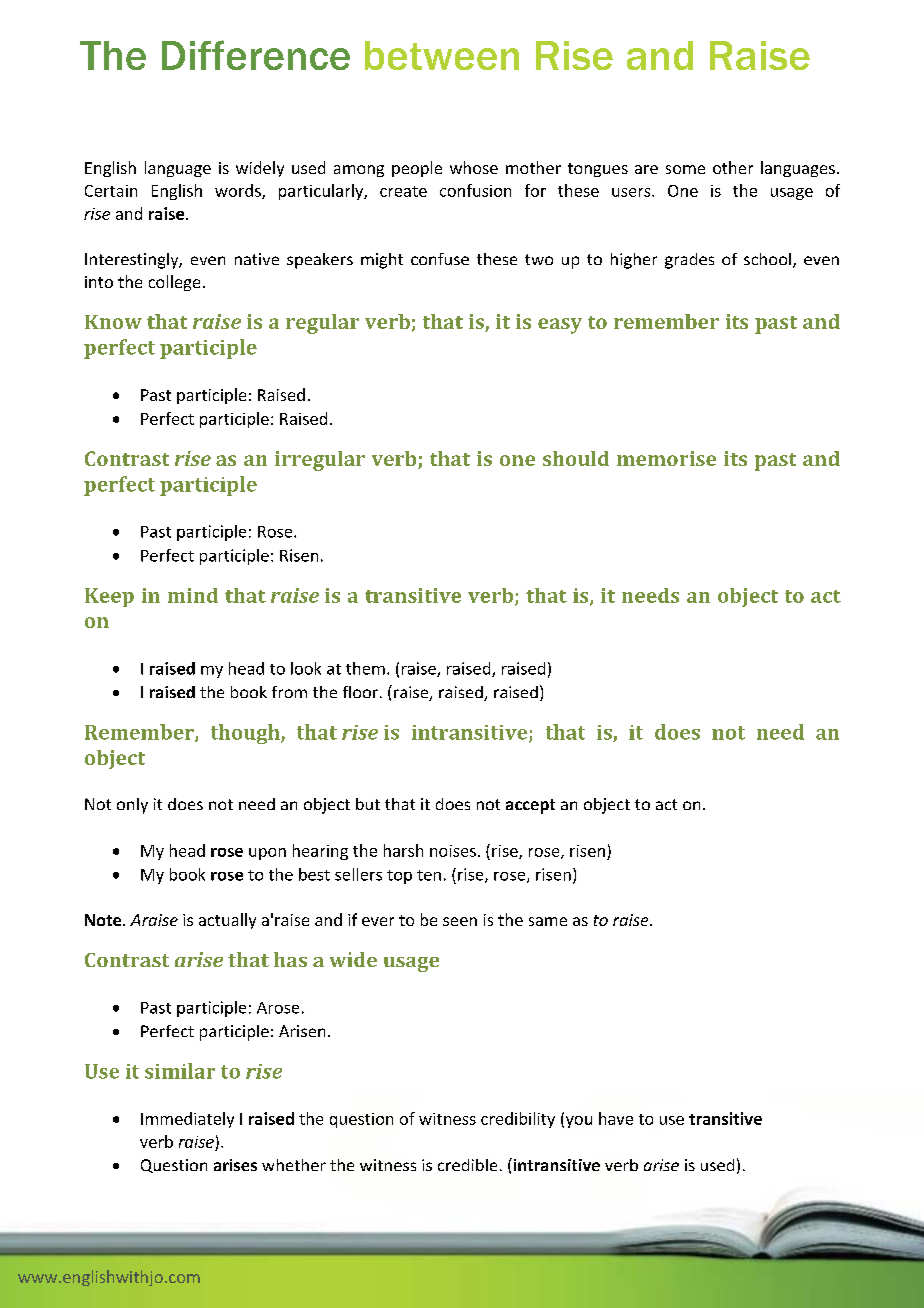 This image has width=924, height=1308. What do you see at coordinates (467, 1165) in the image?
I see `credible` at bounding box center [467, 1165].
